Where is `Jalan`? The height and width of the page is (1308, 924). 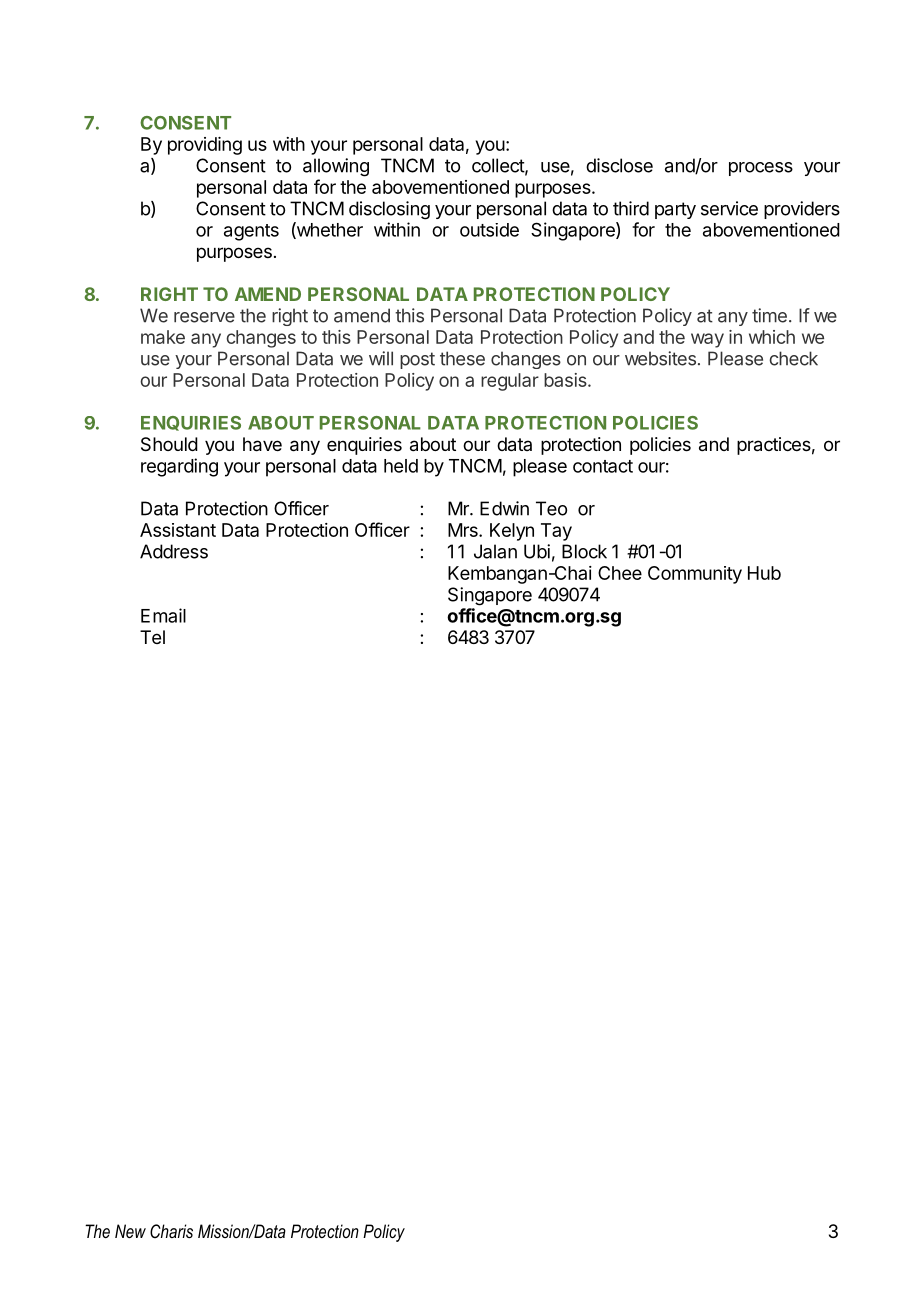 Jalan is located at coordinates (495, 551).
